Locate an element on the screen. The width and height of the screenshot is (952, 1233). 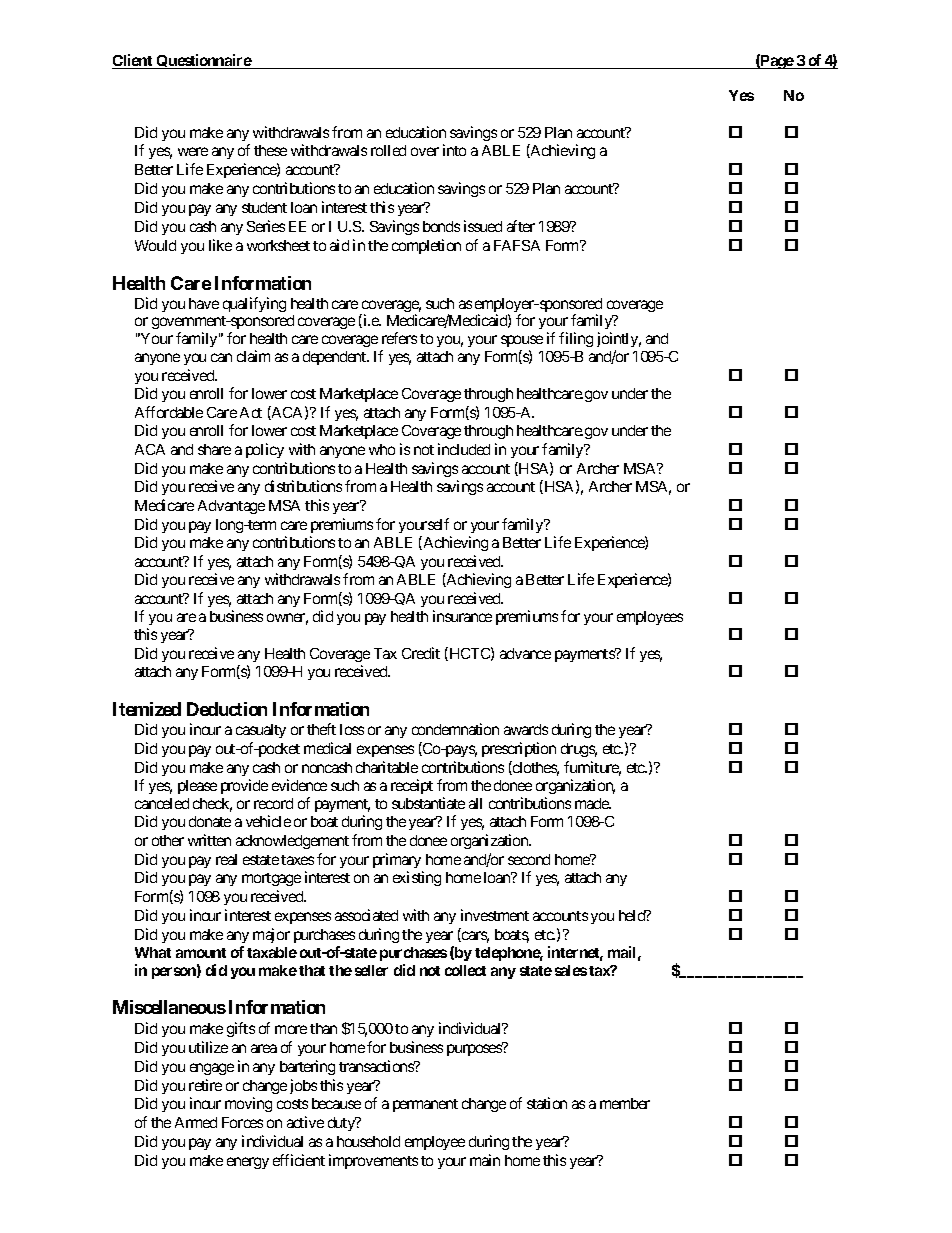
Credit is located at coordinates (421, 653).
